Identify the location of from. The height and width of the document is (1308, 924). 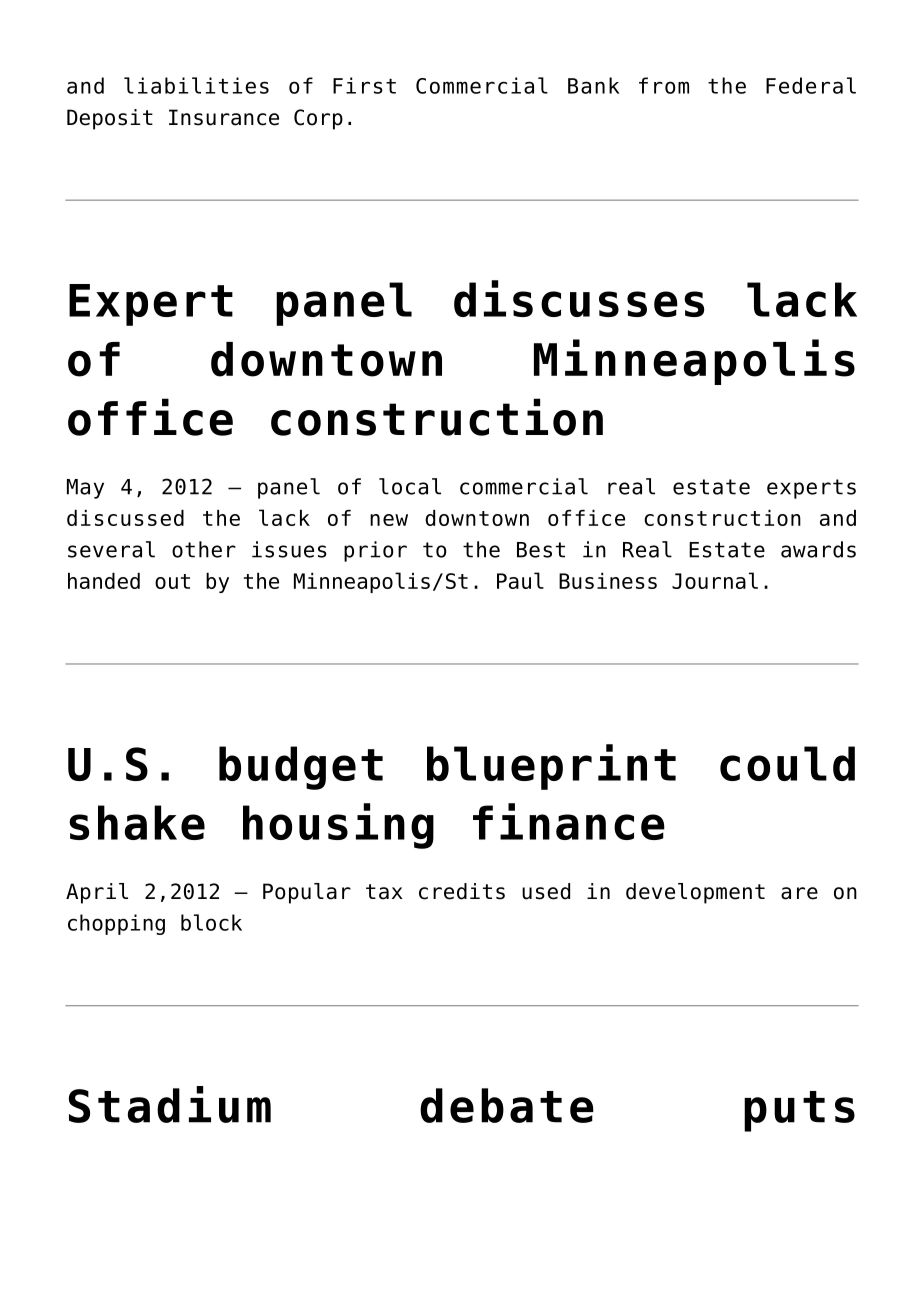
(664, 85).
